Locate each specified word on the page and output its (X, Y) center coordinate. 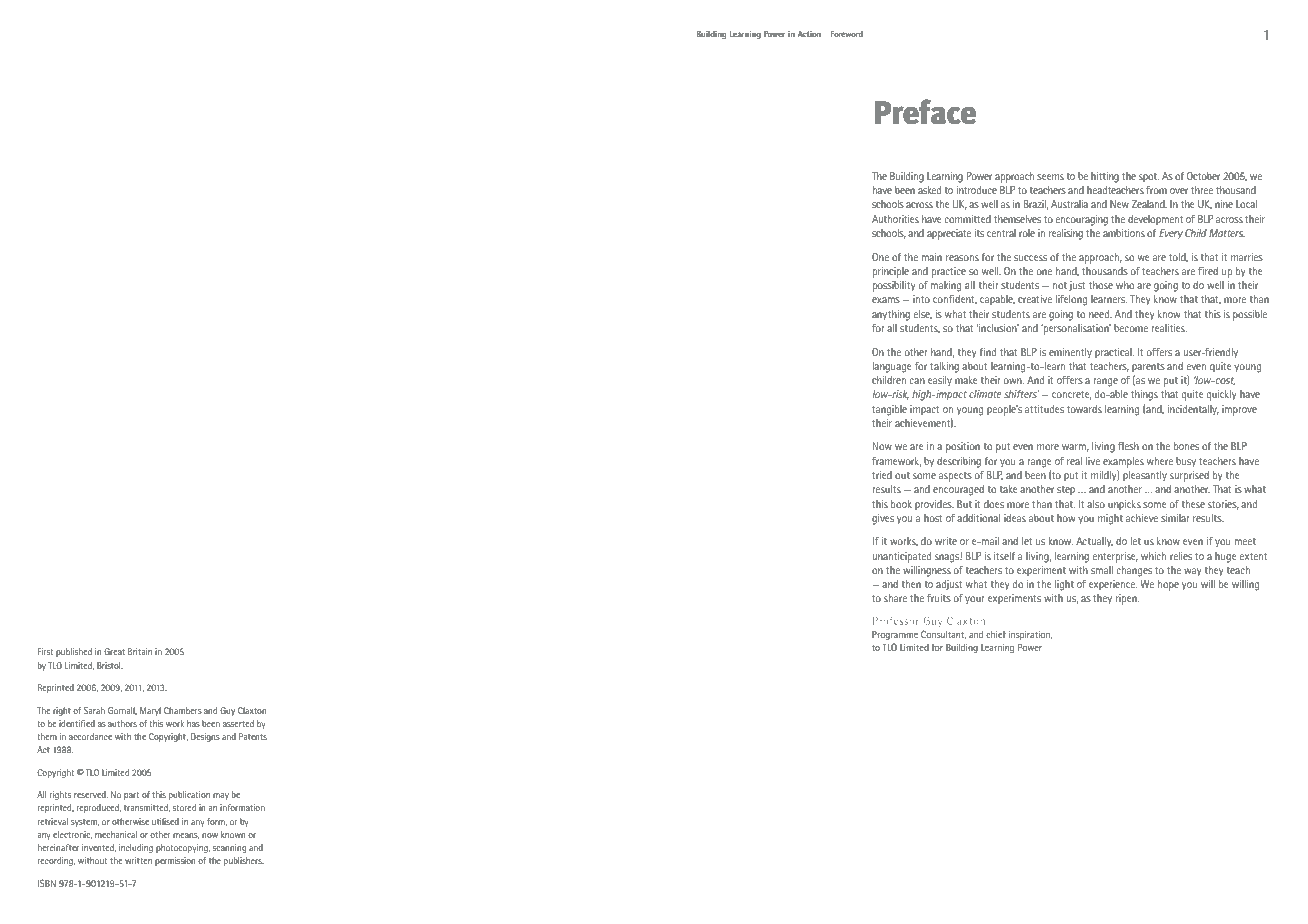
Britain (140, 651)
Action (809, 34)
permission (175, 861)
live (1093, 461)
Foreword (847, 34)
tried (882, 475)
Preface (925, 112)
